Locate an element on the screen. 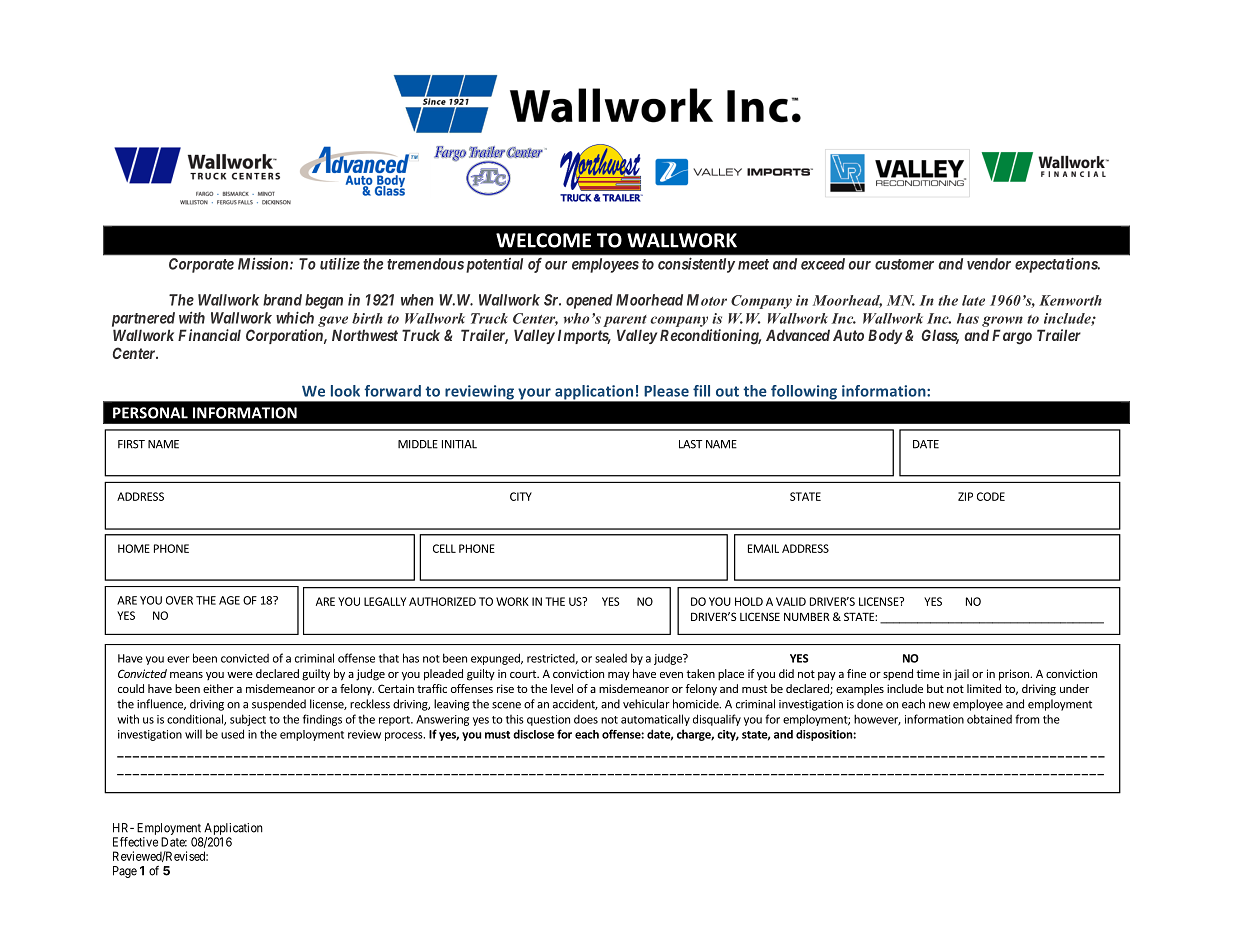 Image resolution: width=1233 pixels, height=952 pixels. Corporate is located at coordinates (201, 265).
